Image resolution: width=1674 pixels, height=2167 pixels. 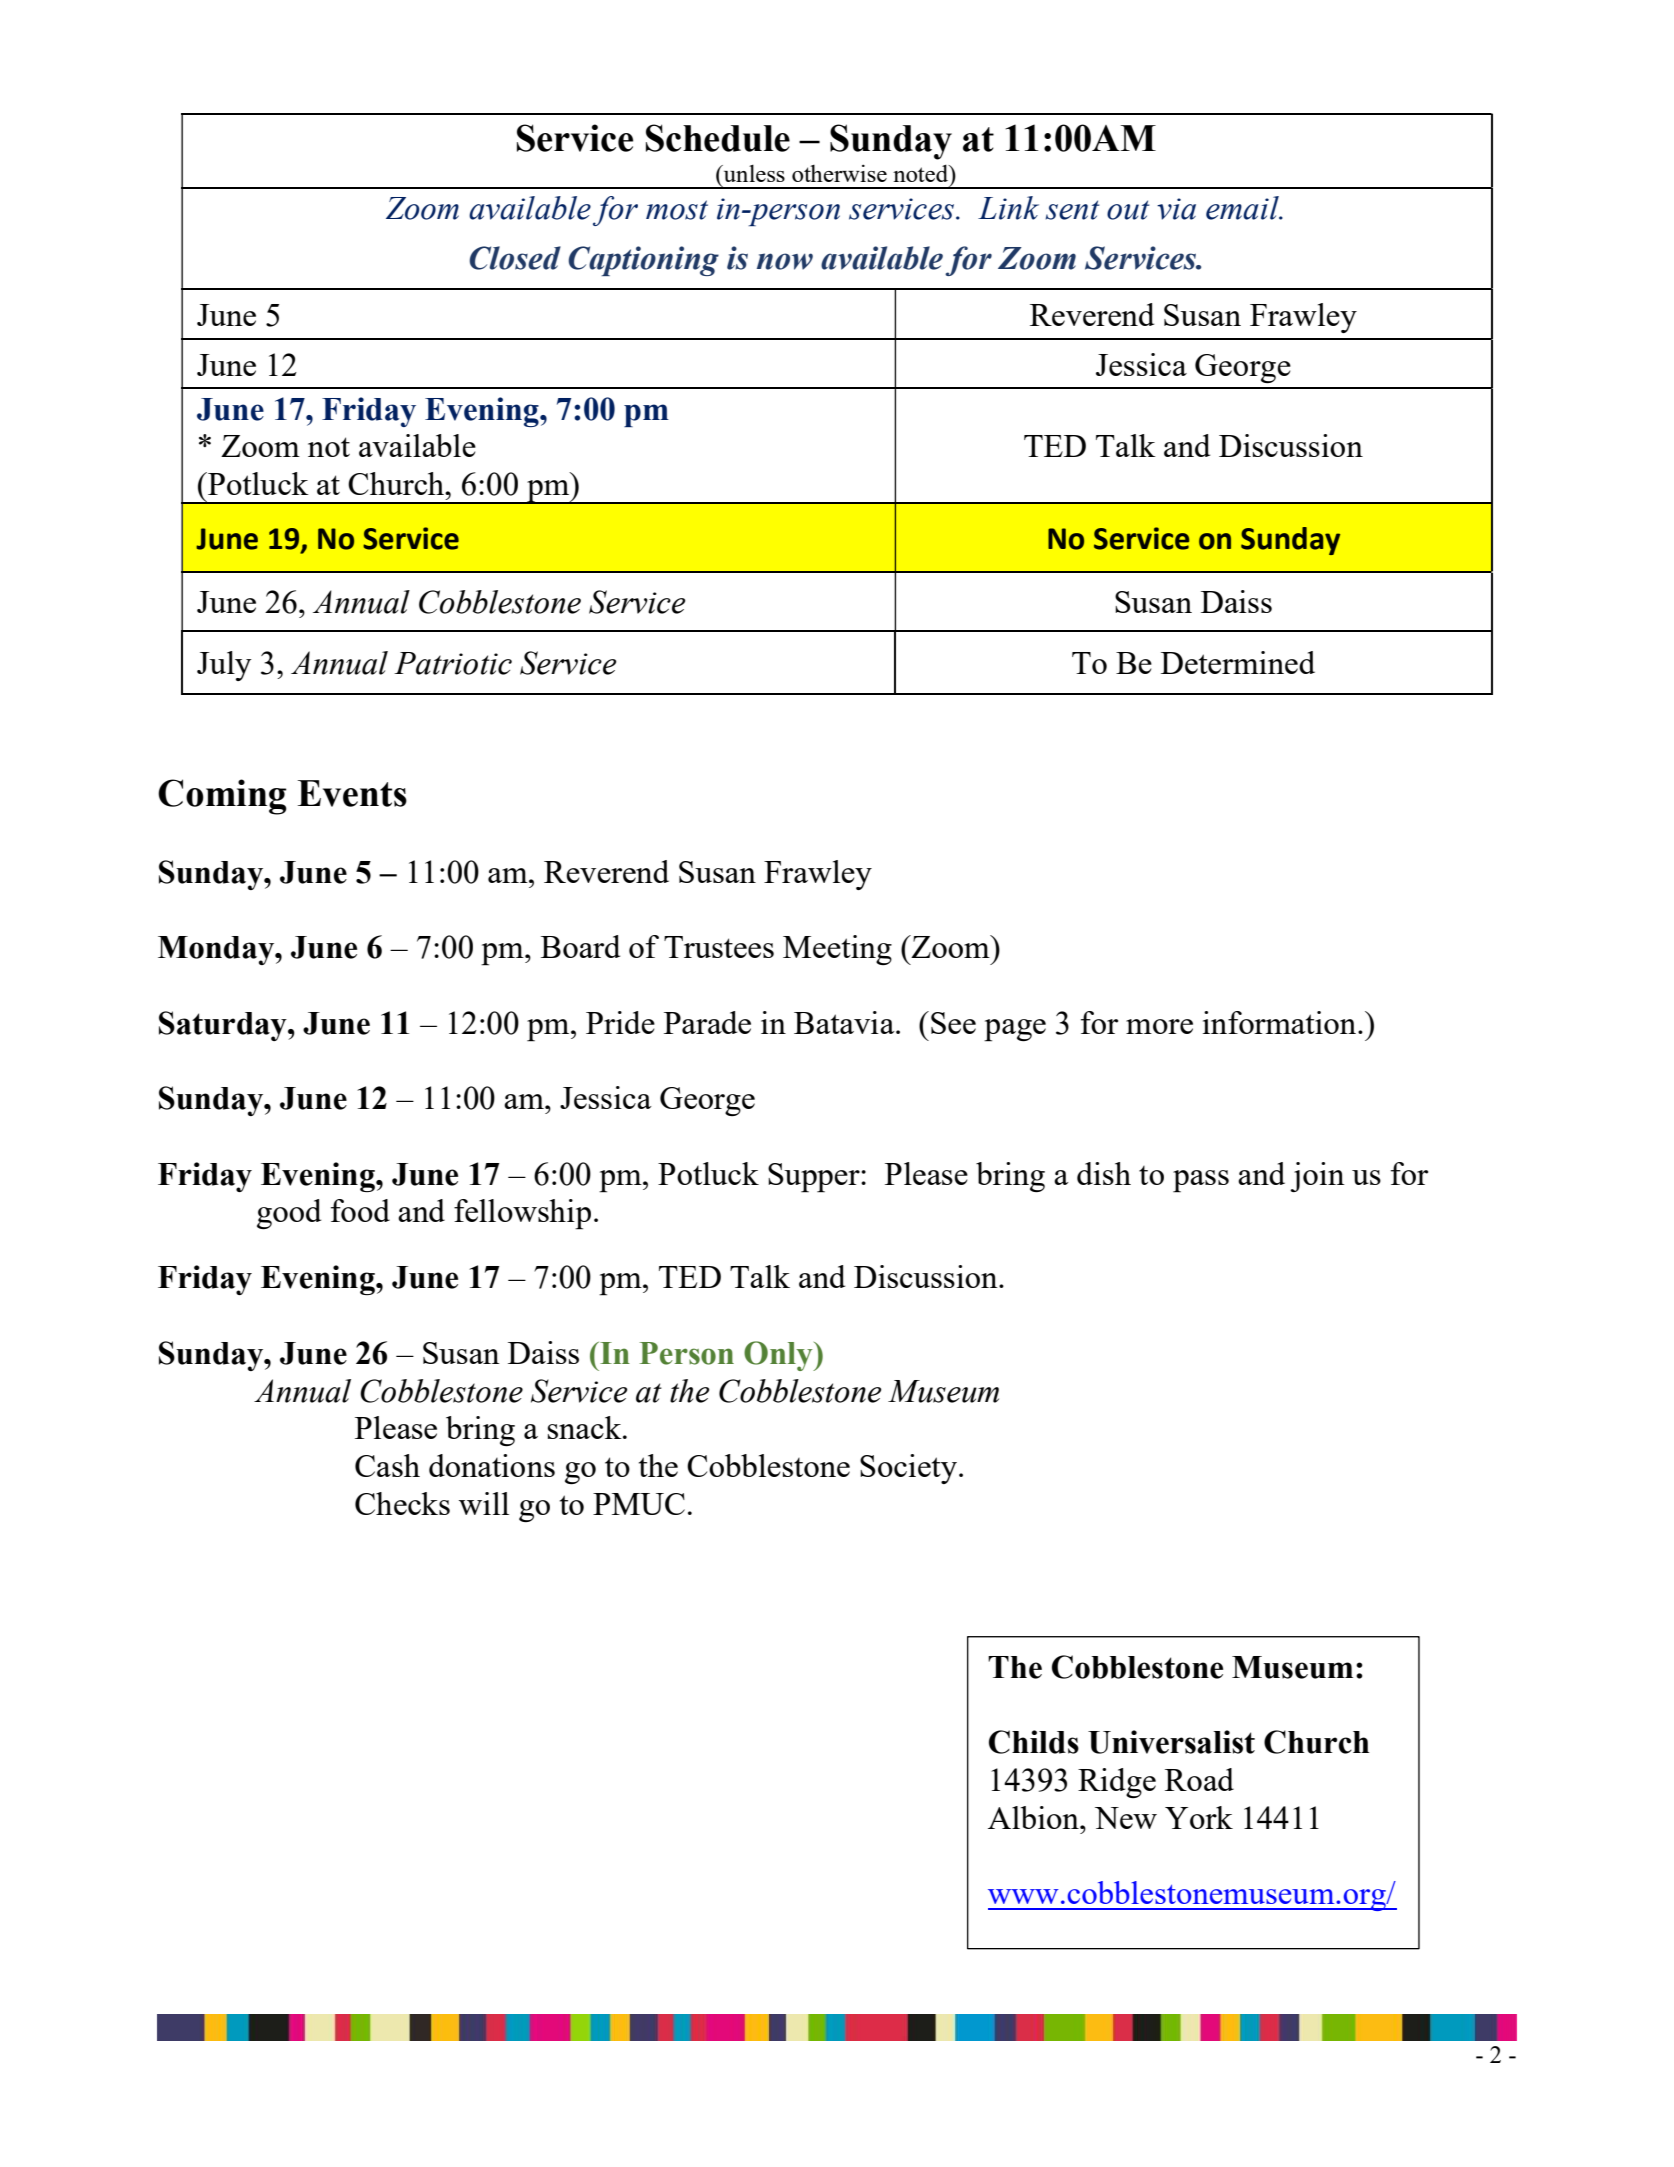 What do you see at coordinates (753, 173) in the screenshot?
I see `unless` at bounding box center [753, 173].
